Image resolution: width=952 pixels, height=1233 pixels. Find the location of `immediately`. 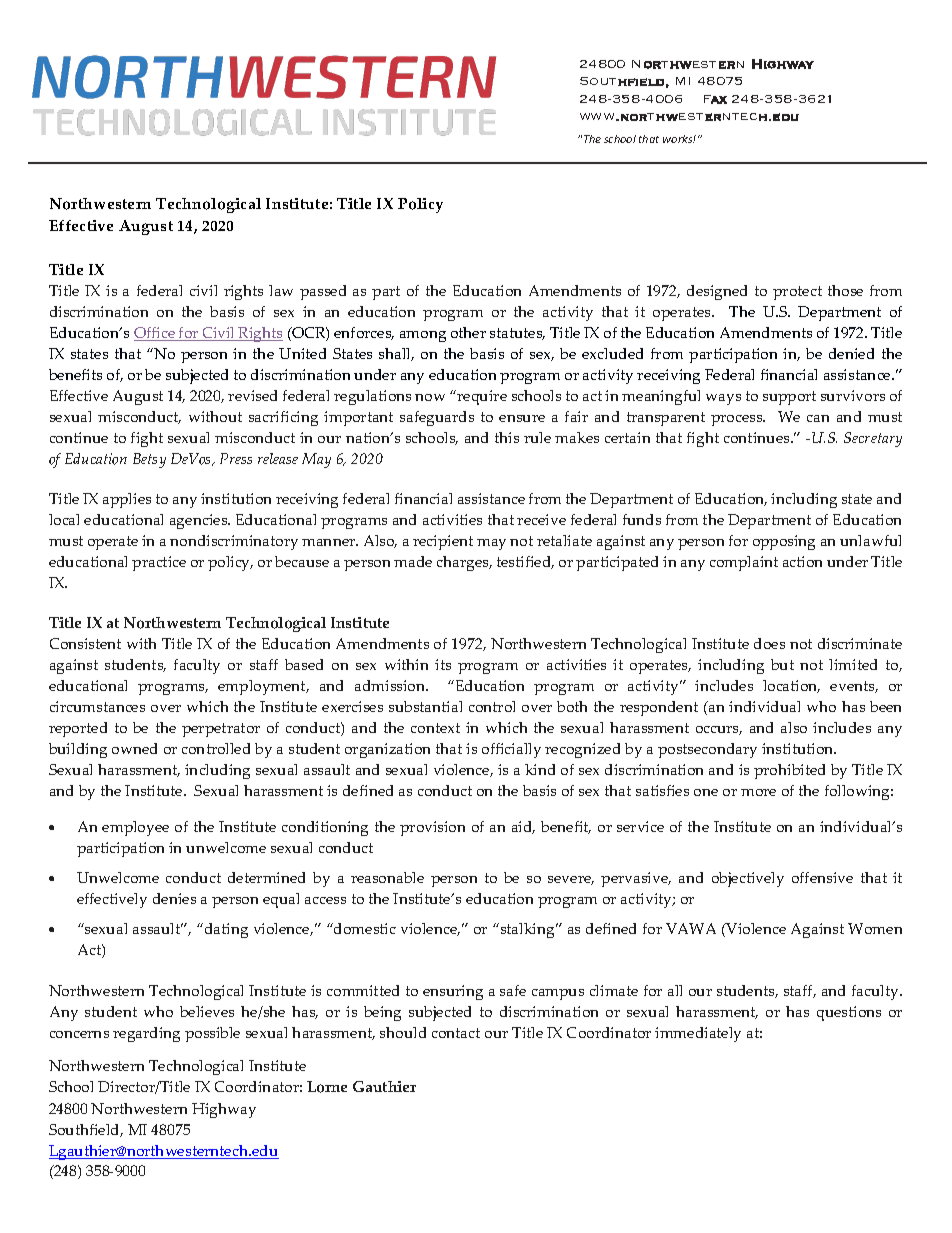

immediately is located at coordinates (698, 1034).
